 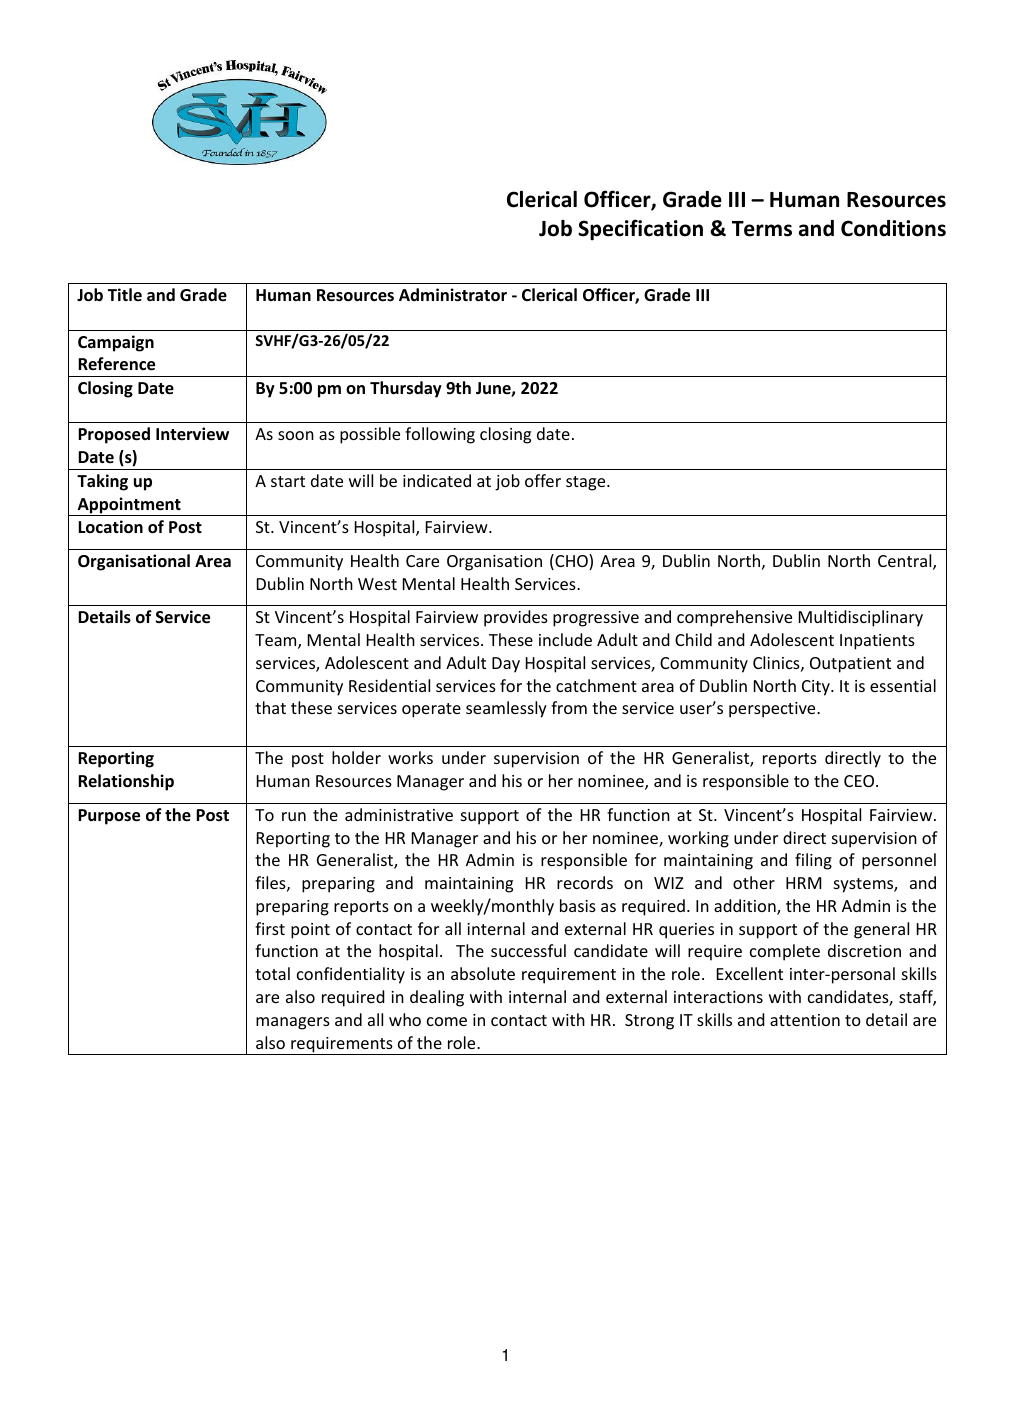 What do you see at coordinates (272, 973) in the screenshot?
I see `total` at bounding box center [272, 973].
